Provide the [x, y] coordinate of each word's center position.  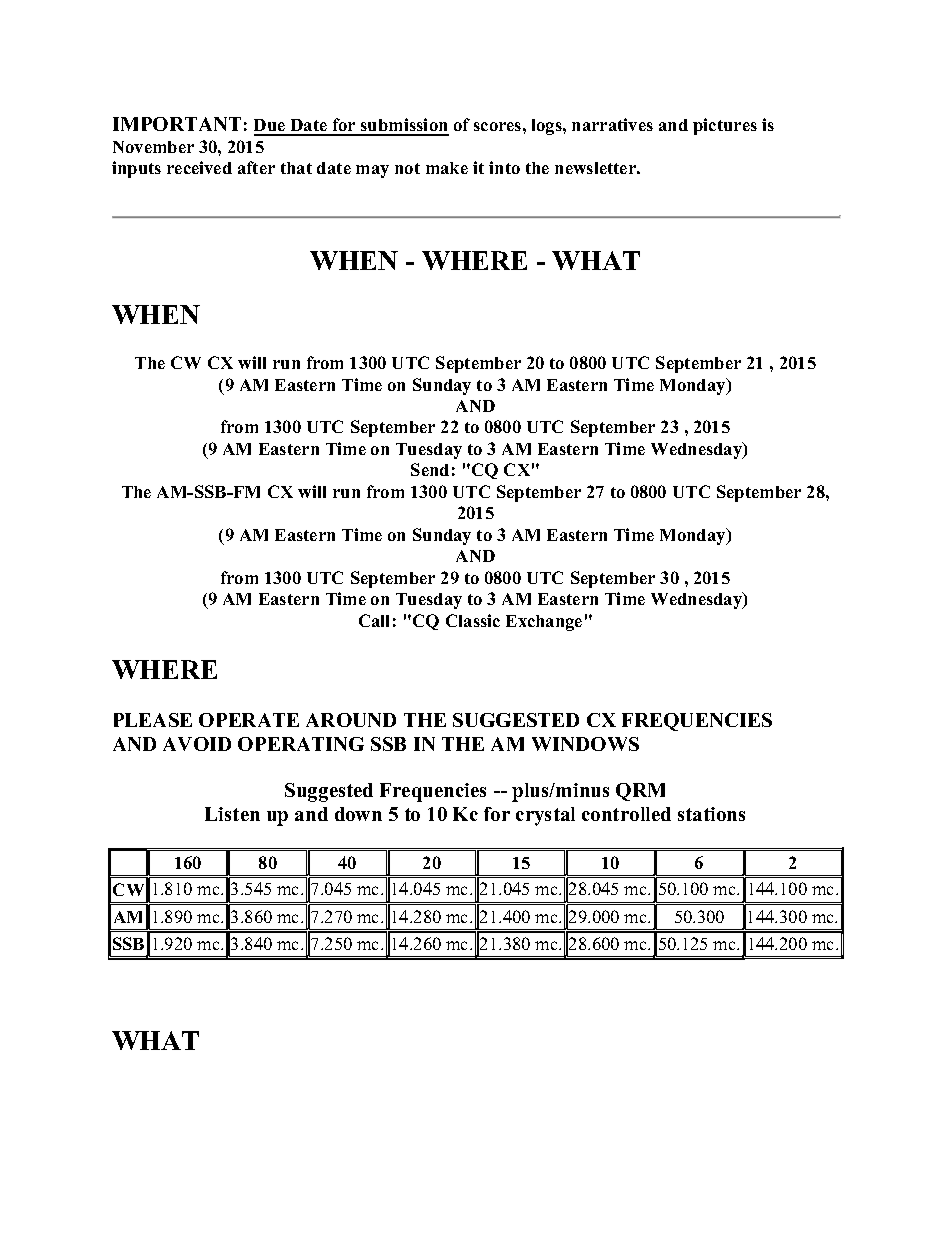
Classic [473, 620]
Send [430, 469]
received [199, 167]
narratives [612, 124]
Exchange [544, 623]
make [447, 168]
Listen [232, 814]
